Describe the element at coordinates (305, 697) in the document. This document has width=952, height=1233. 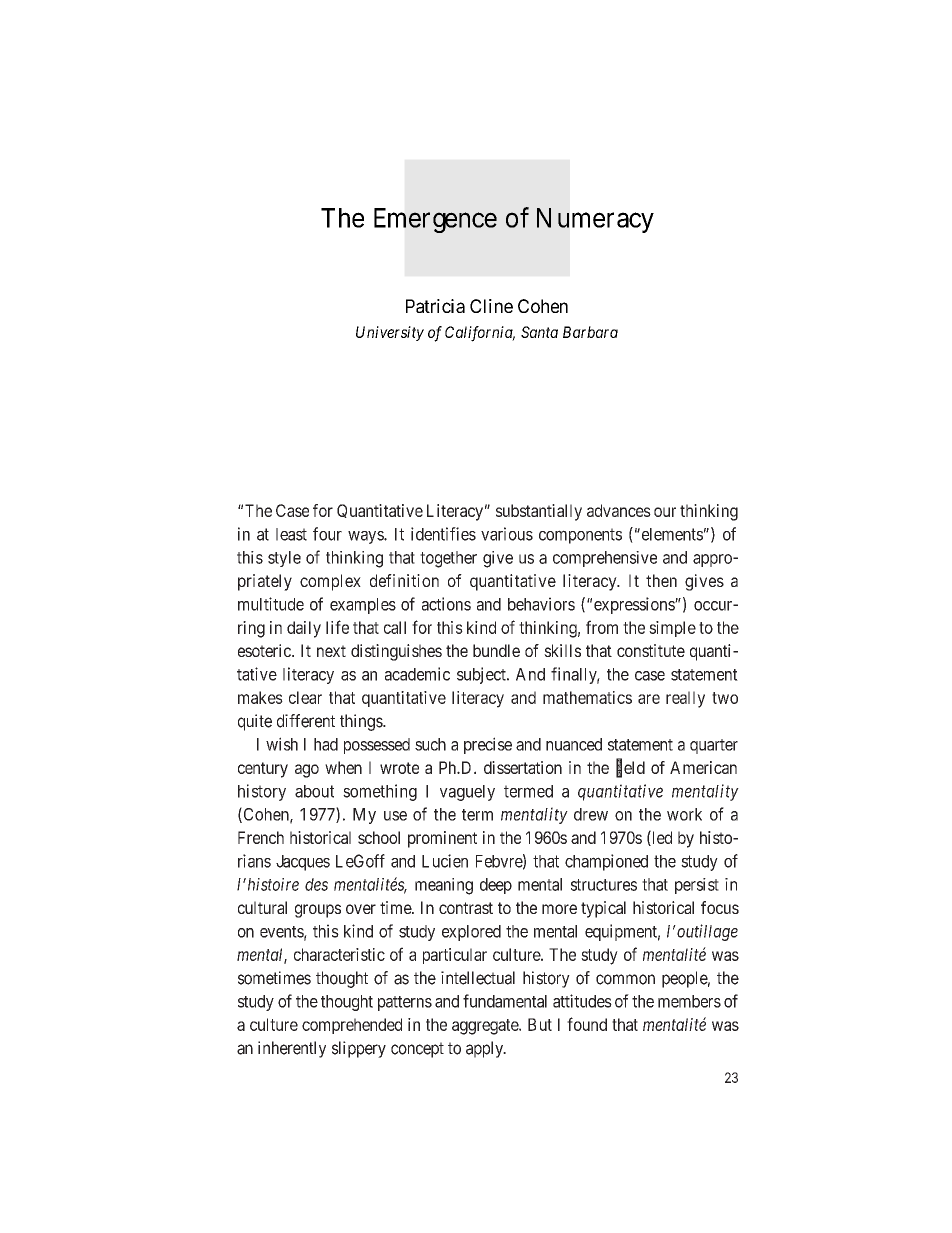
I see `clear` at that location.
